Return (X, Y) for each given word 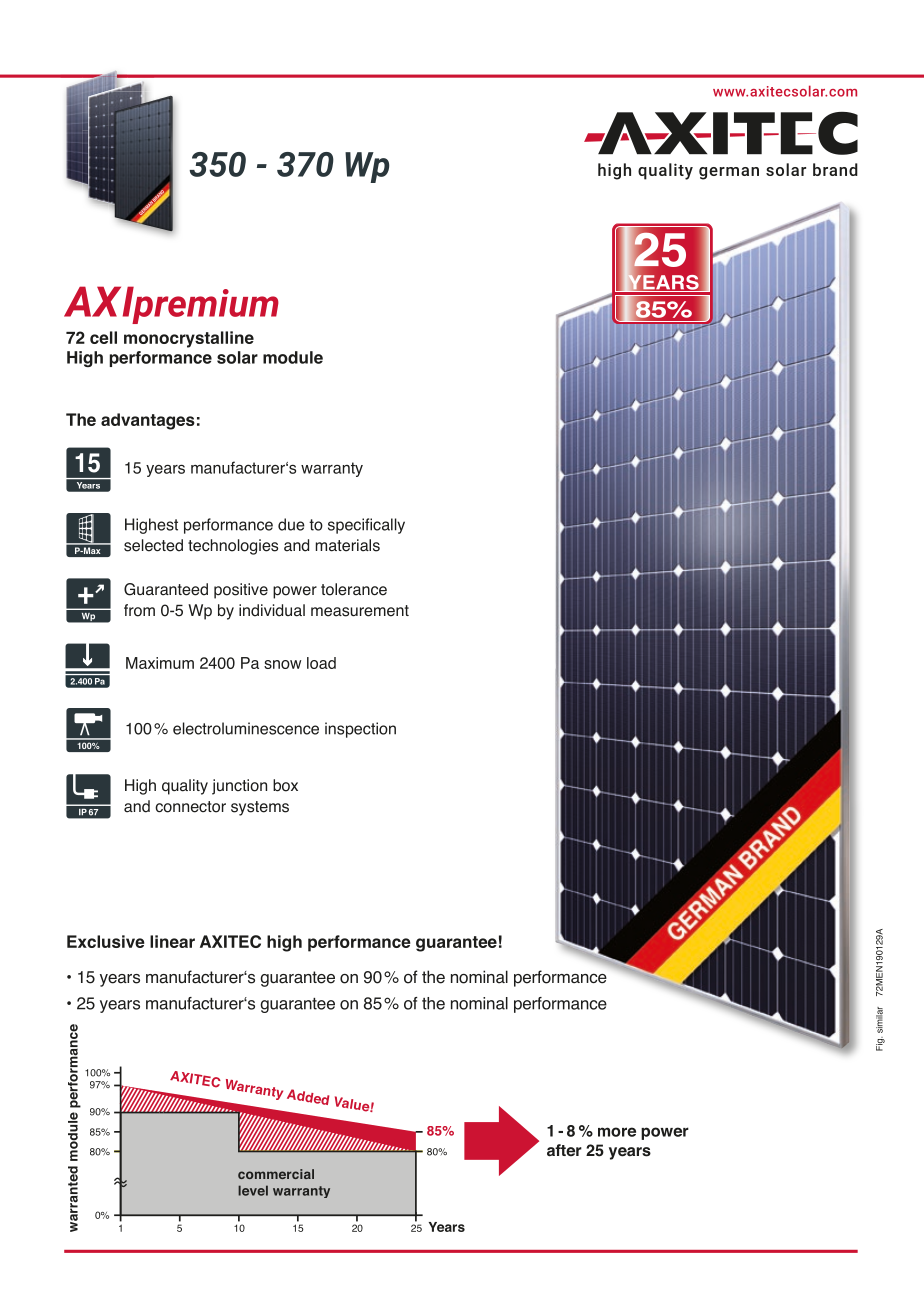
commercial (276, 1174)
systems (260, 808)
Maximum (160, 663)
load (321, 663)
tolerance (354, 589)
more (617, 1132)
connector (190, 807)
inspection (360, 730)
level (253, 1190)
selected (153, 545)
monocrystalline (189, 339)
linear (172, 941)
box (285, 785)
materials (348, 545)
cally (389, 526)
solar (237, 357)
